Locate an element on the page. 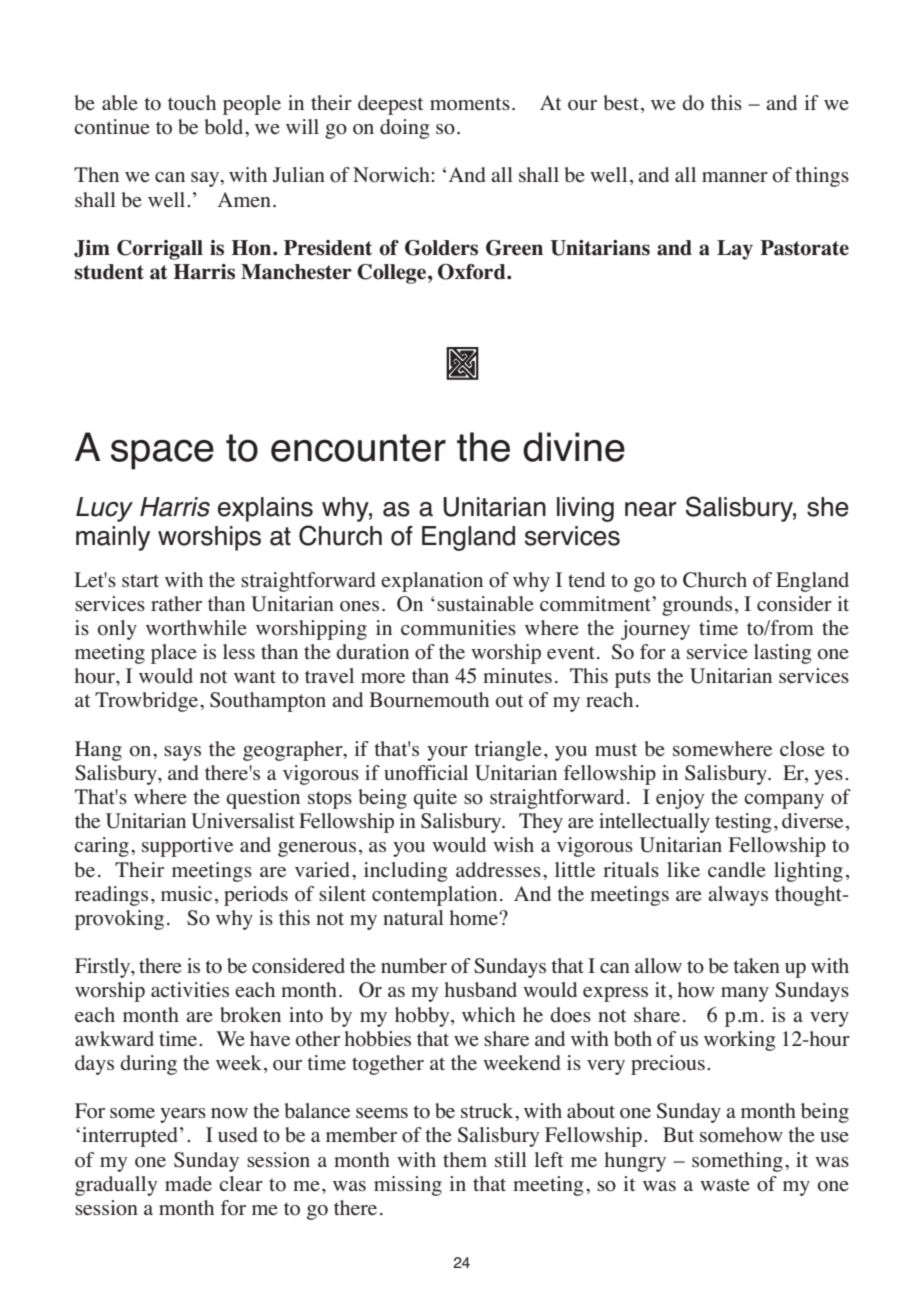  quite is located at coordinates (435, 799).
